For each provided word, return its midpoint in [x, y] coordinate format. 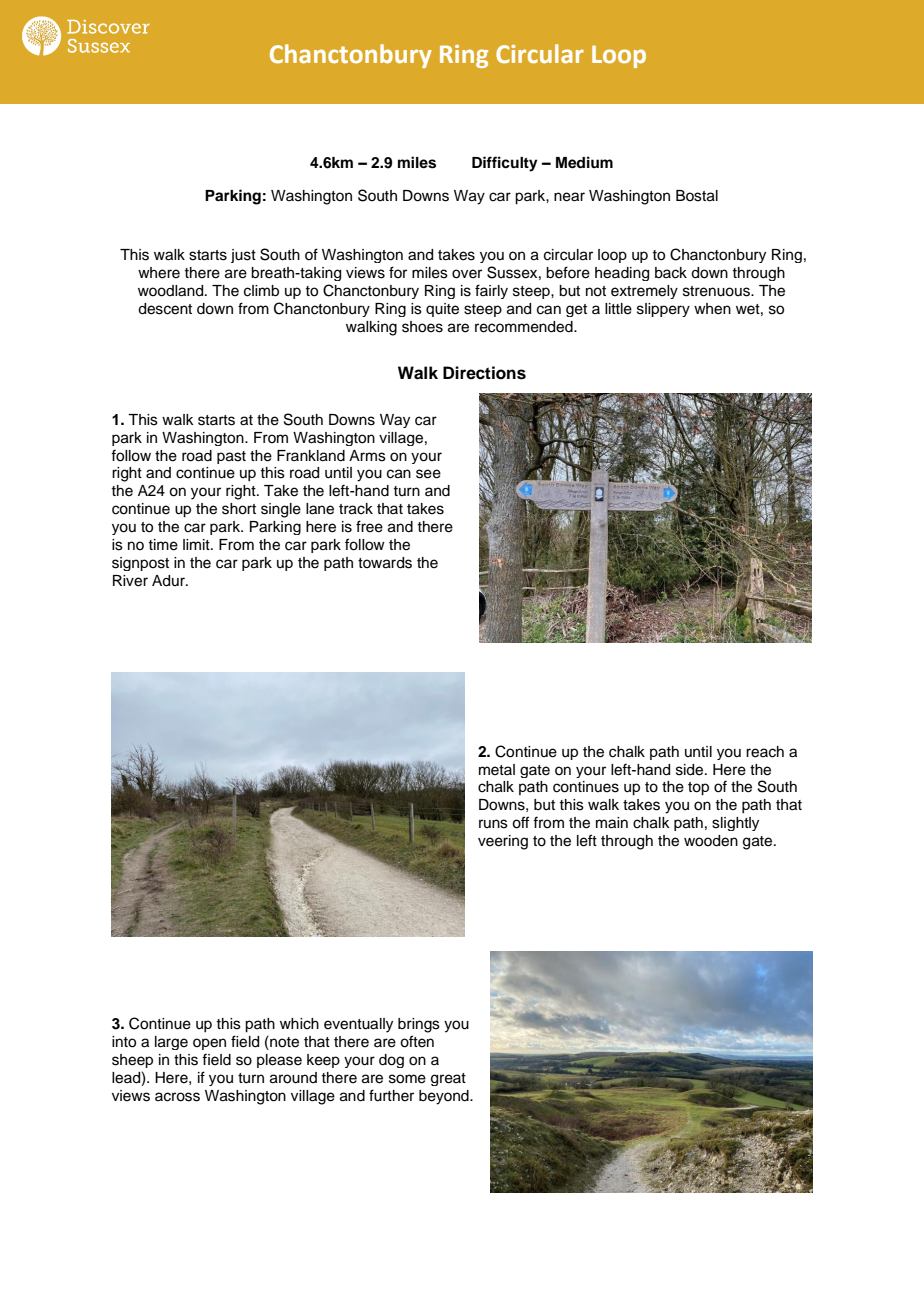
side [691, 770]
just [243, 256]
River [130, 581]
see [428, 474]
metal [497, 770]
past [231, 457]
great [448, 1079]
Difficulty [505, 164]
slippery [663, 310]
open [209, 1044]
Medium [584, 162]
